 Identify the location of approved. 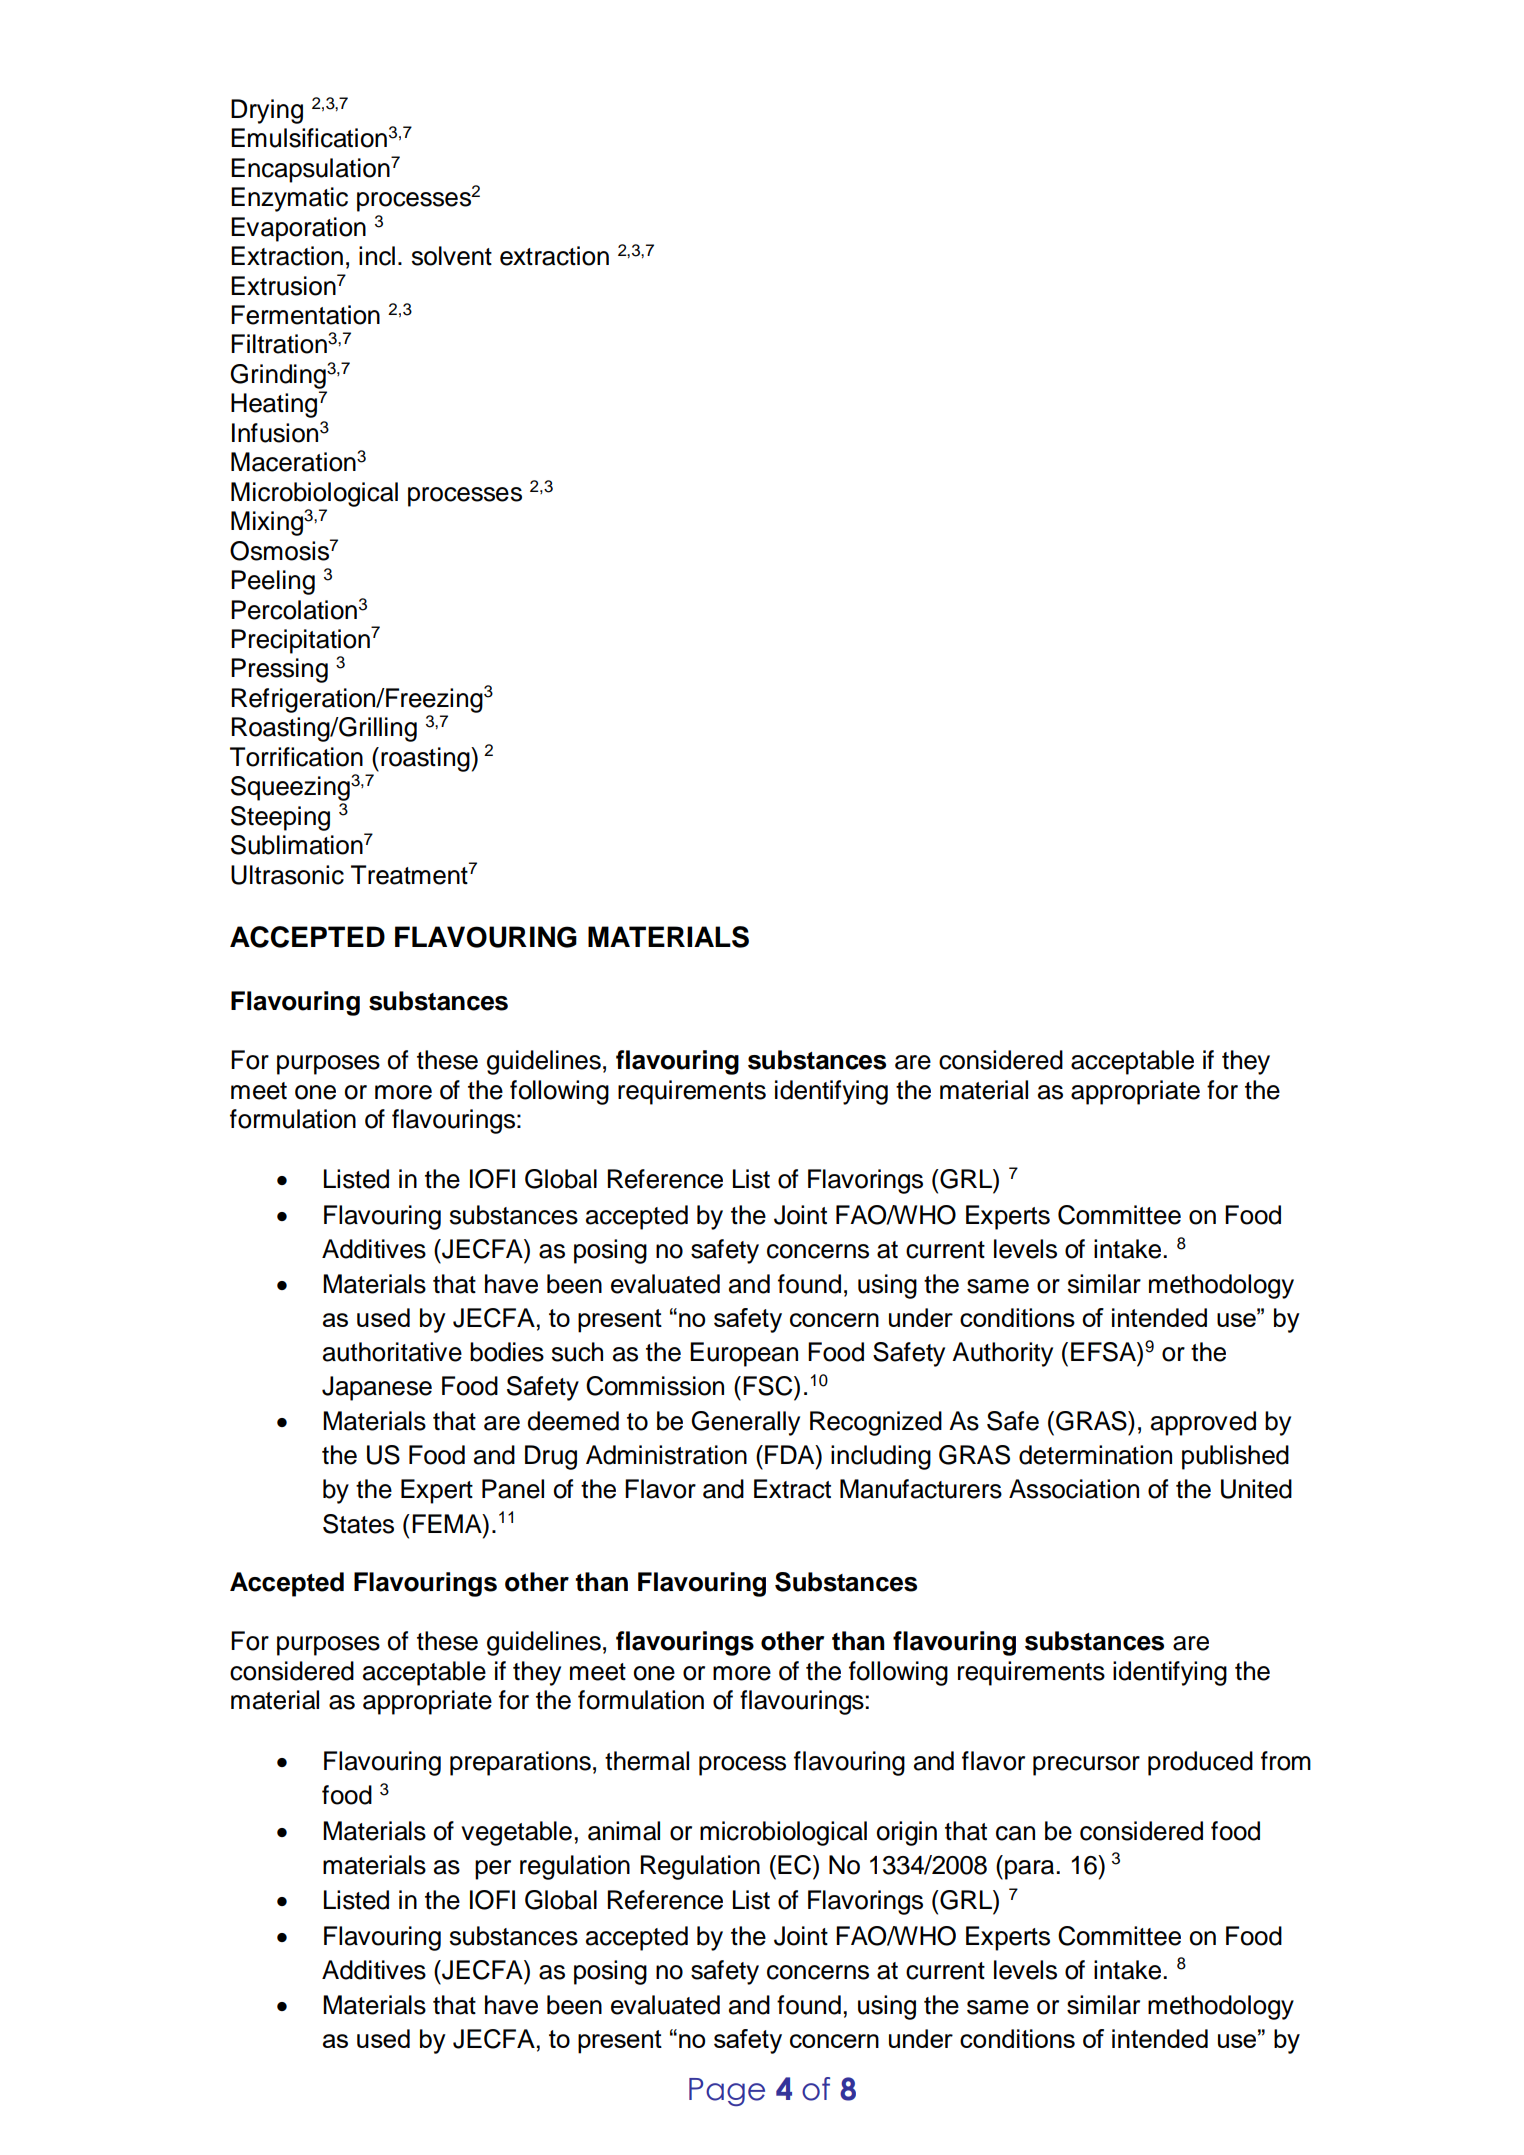
(1203, 1423).
